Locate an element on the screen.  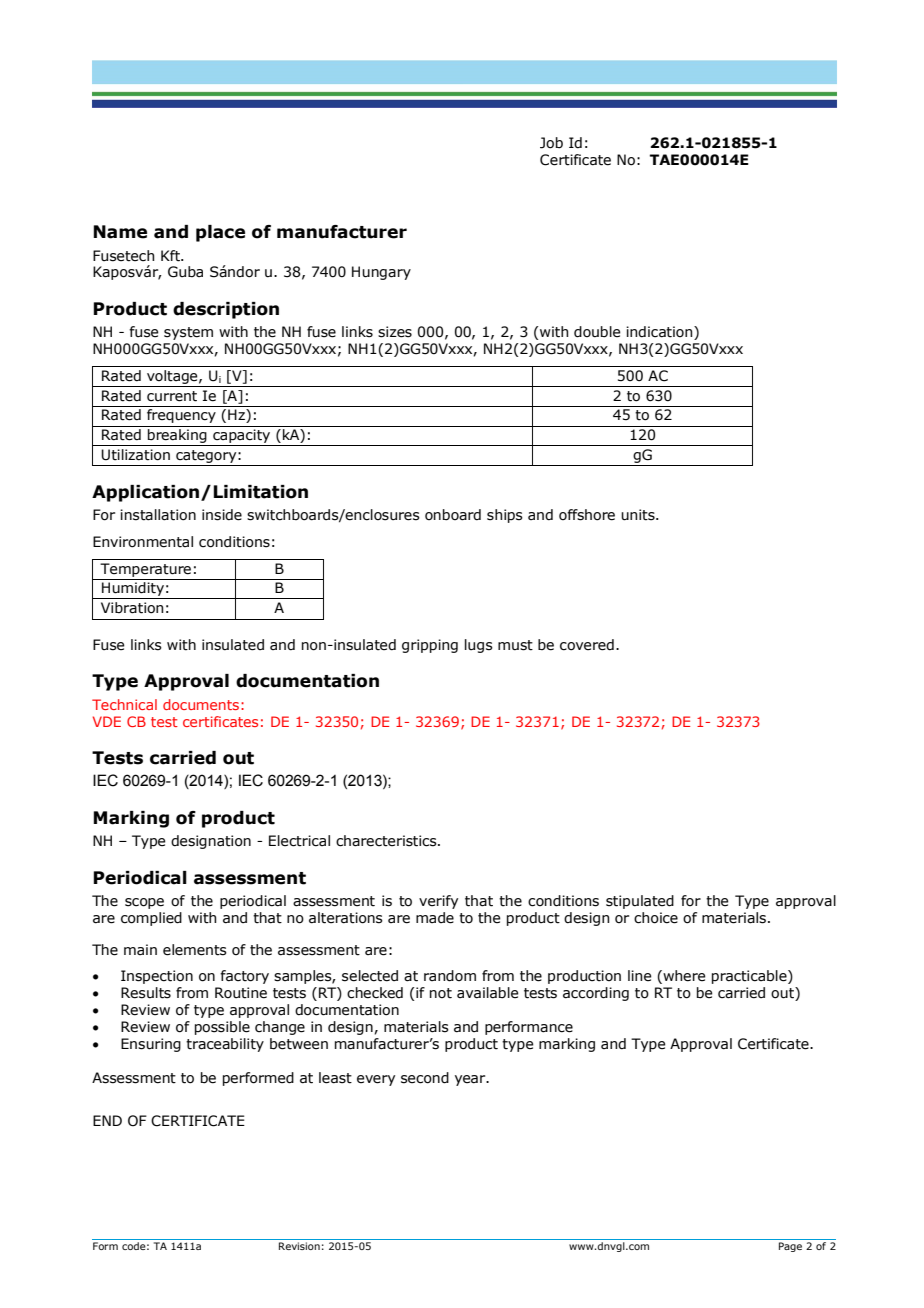
onboard is located at coordinates (453, 515).
